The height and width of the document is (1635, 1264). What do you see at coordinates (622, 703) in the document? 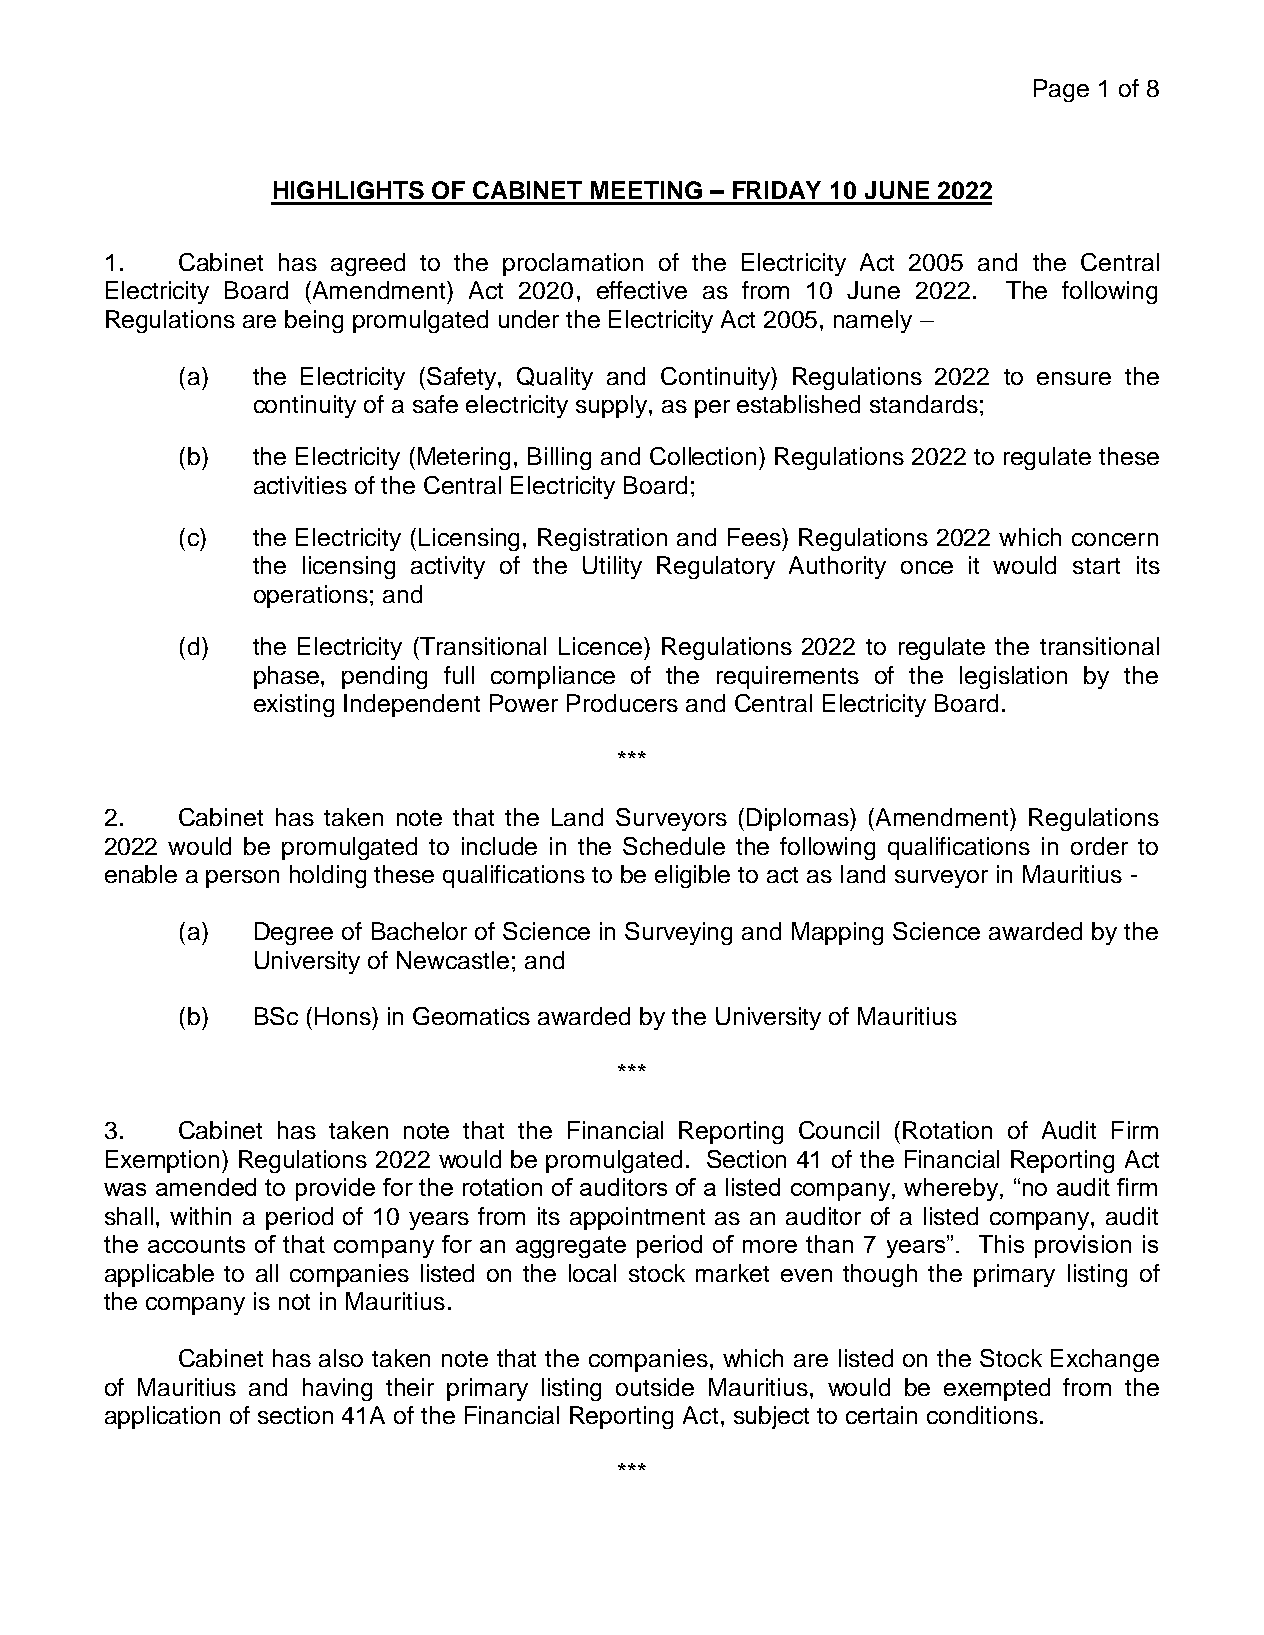
I see `Producers` at bounding box center [622, 703].
